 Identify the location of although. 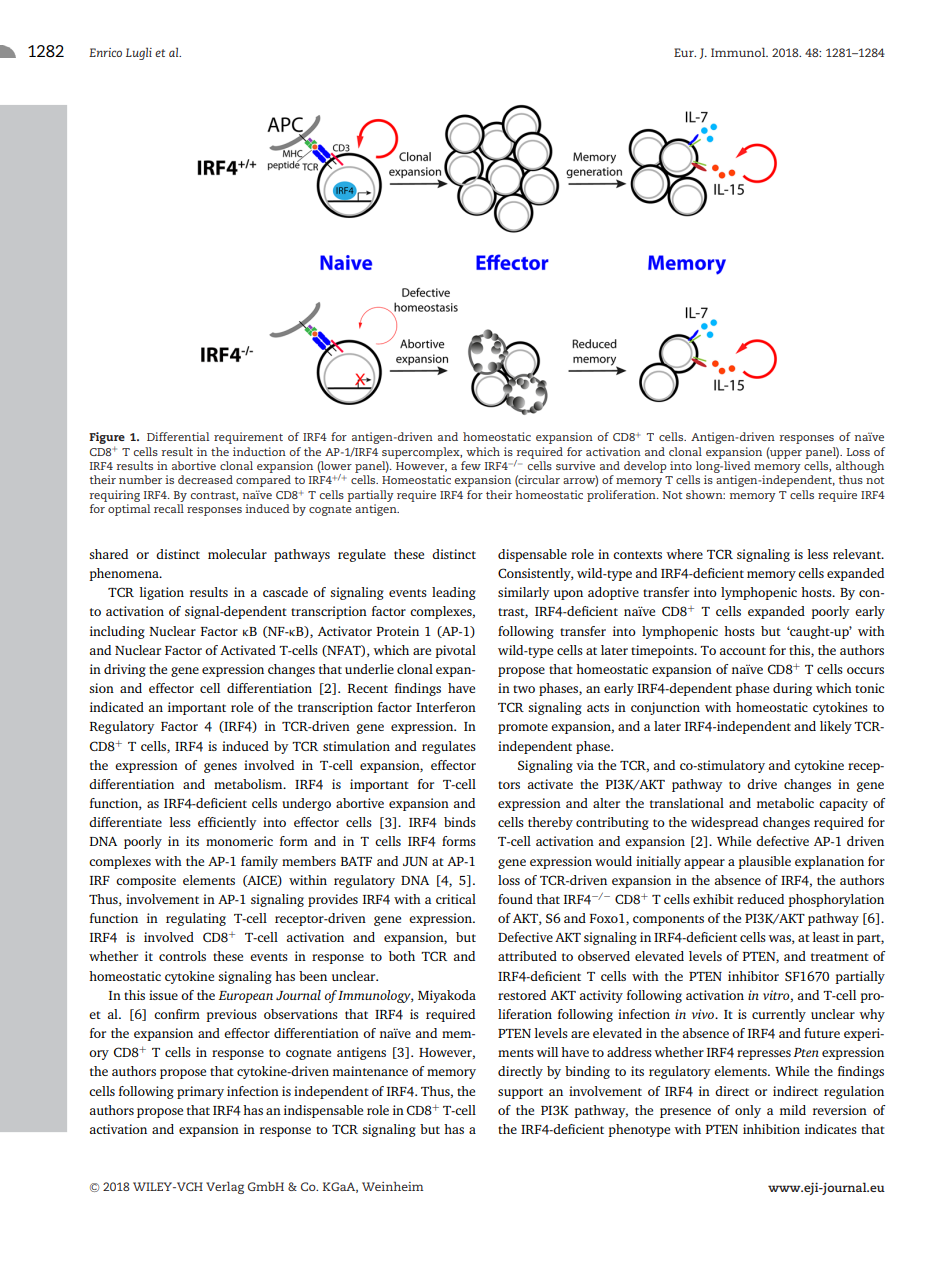
(860, 467).
